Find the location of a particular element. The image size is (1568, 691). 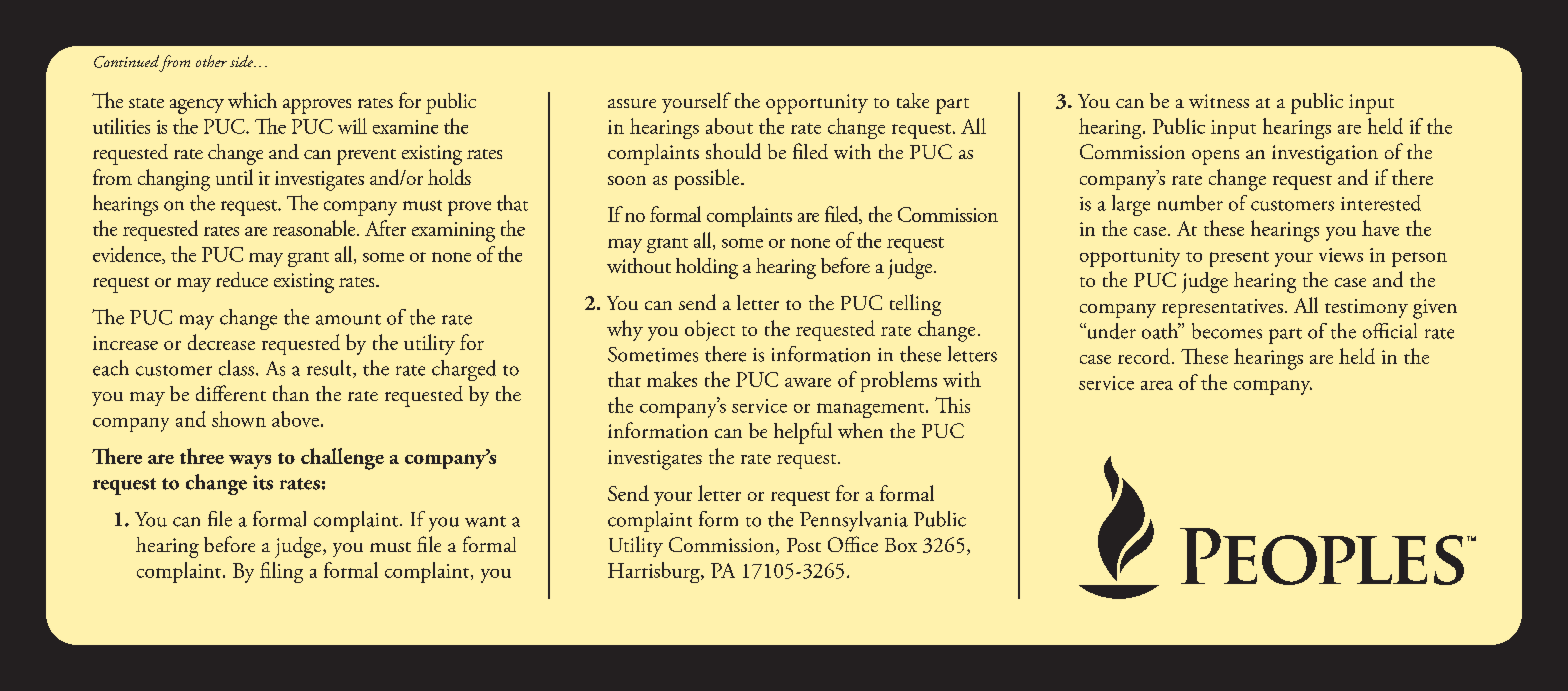

witness is located at coordinates (1219, 101).
